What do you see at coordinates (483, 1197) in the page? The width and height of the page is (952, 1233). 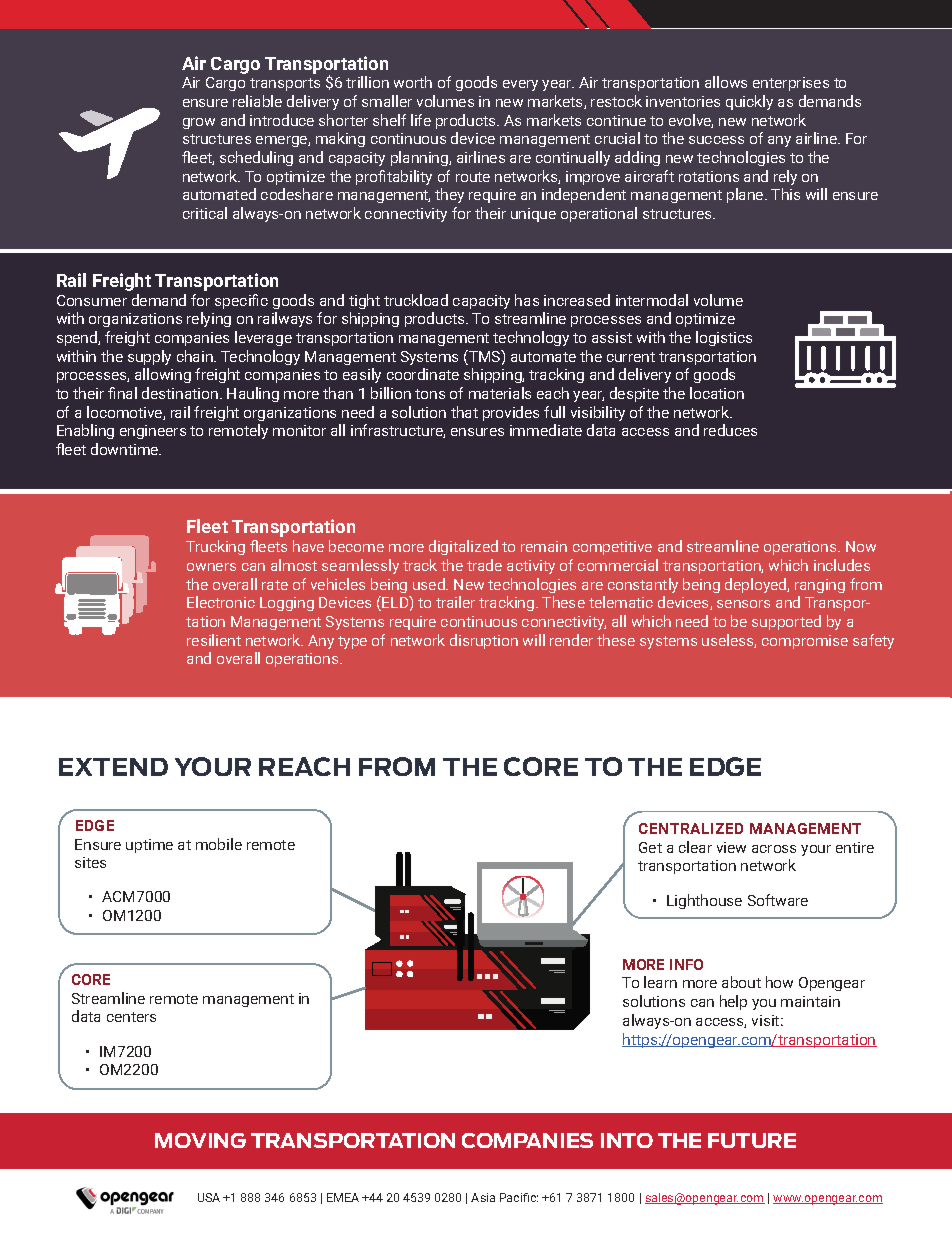 I see `Asia` at bounding box center [483, 1197].
